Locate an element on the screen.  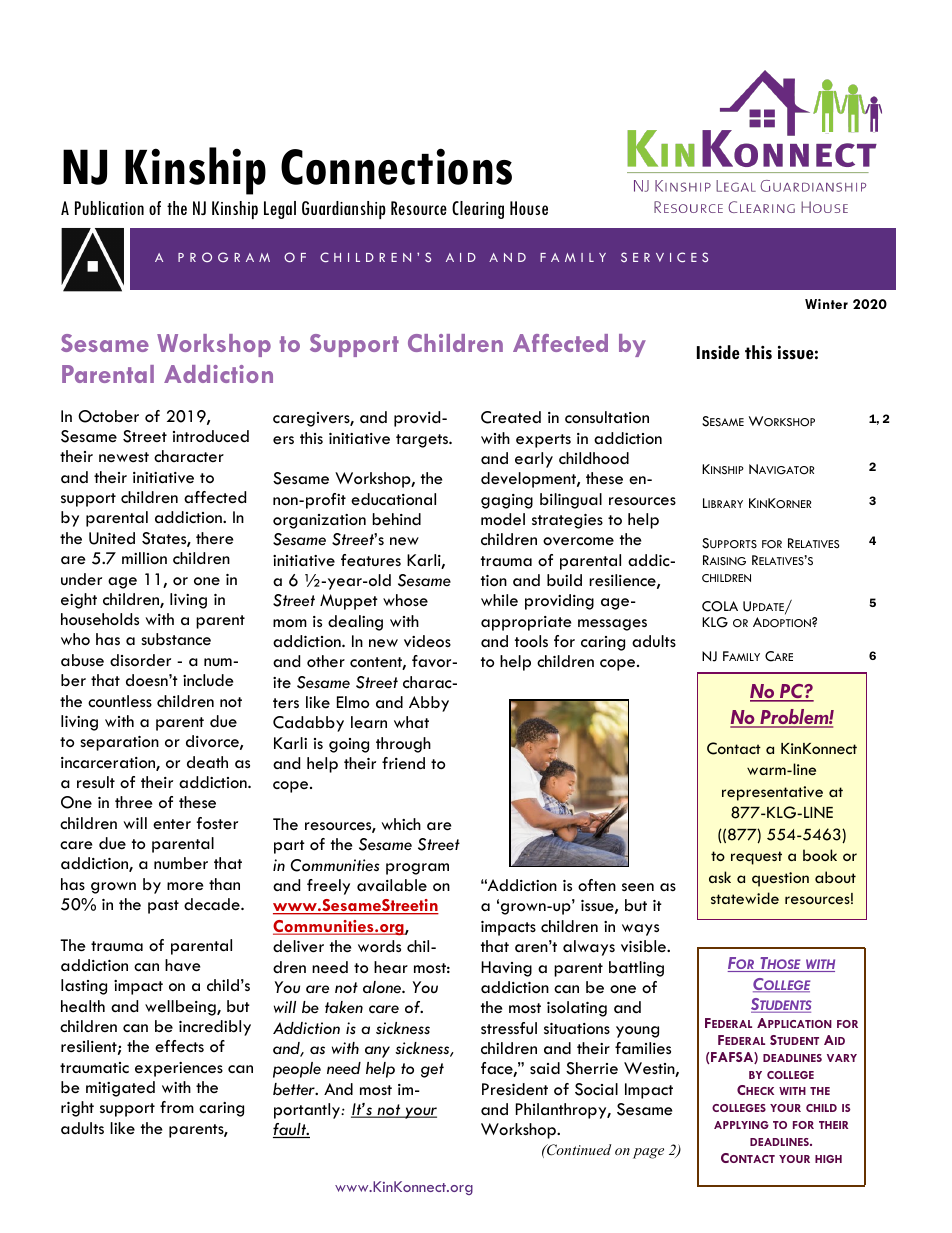
from is located at coordinates (177, 1107).
